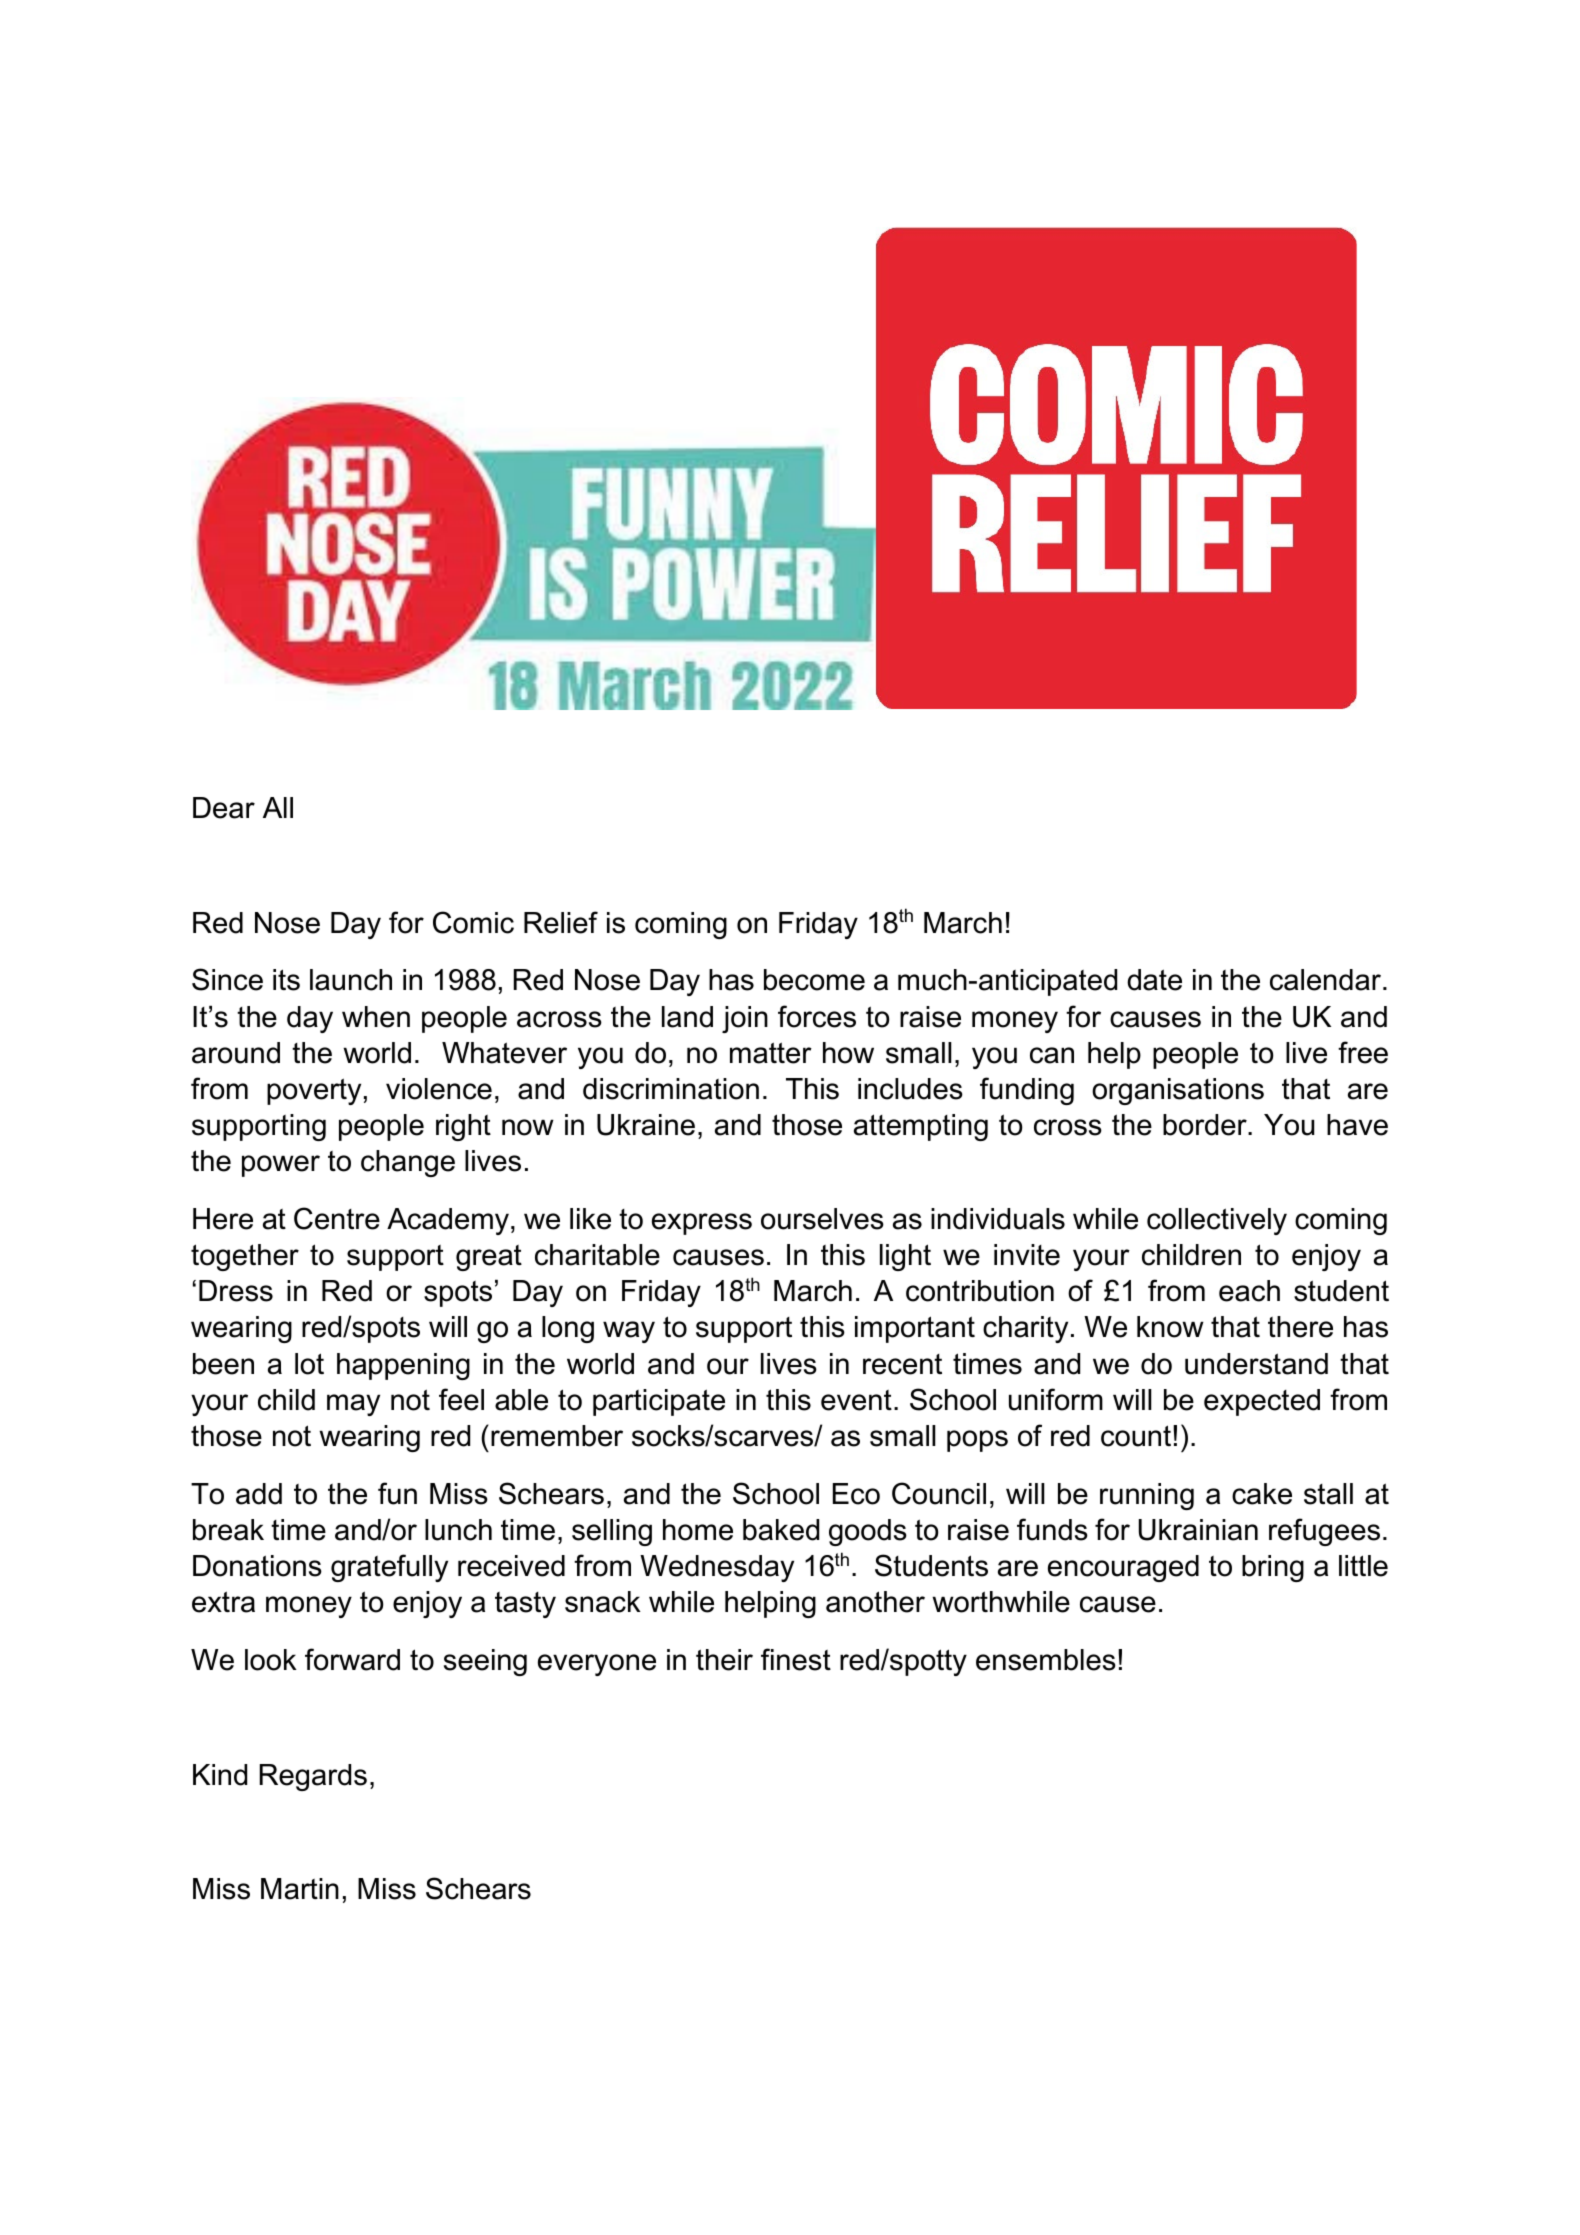 Image resolution: width=1580 pixels, height=2235 pixels. What do you see at coordinates (796, 1659) in the screenshot?
I see `finest` at bounding box center [796, 1659].
